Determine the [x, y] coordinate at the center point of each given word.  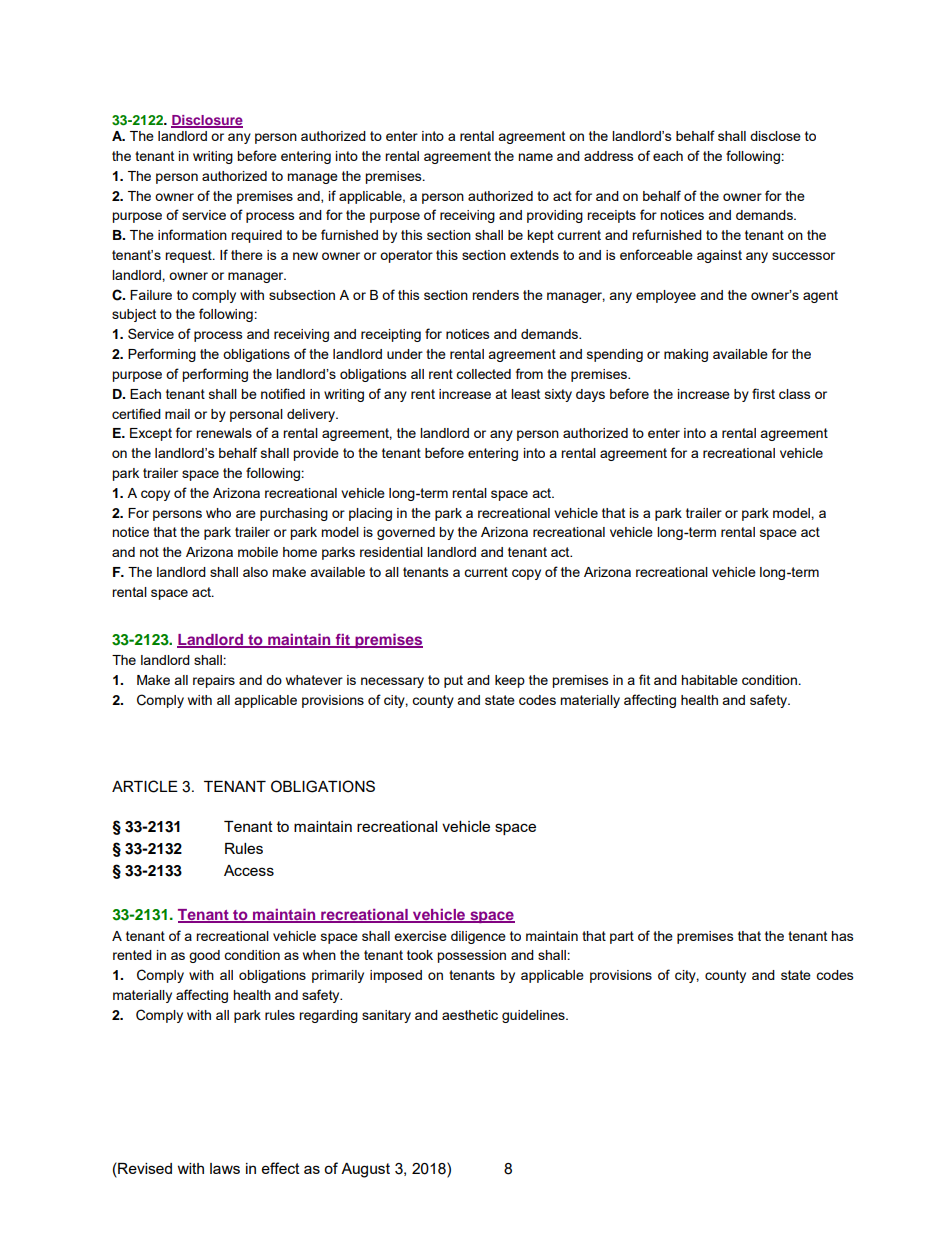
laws [225, 1168]
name [535, 157]
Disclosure [207, 121]
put [453, 681]
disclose [775, 136]
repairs [214, 681]
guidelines [534, 1016]
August [365, 1170]
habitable [709, 680]
